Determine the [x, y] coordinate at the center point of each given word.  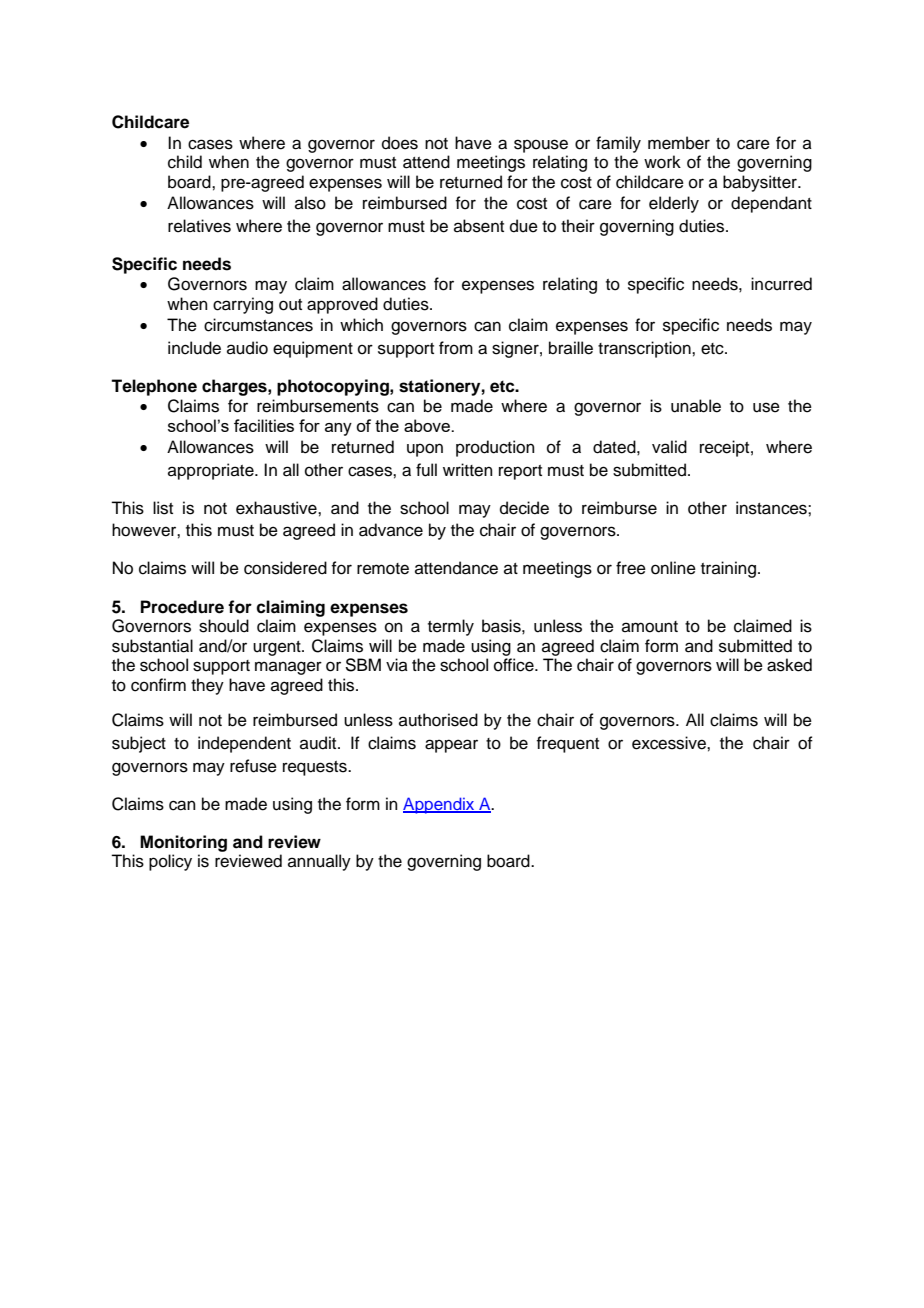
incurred [781, 284]
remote [383, 569]
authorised [438, 720]
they [207, 686]
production [495, 448]
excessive [670, 743]
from [456, 348]
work [662, 162]
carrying [243, 305]
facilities [264, 425]
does [400, 143]
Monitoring [183, 843]
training [728, 569]
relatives [199, 226]
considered [285, 568]
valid [669, 447]
